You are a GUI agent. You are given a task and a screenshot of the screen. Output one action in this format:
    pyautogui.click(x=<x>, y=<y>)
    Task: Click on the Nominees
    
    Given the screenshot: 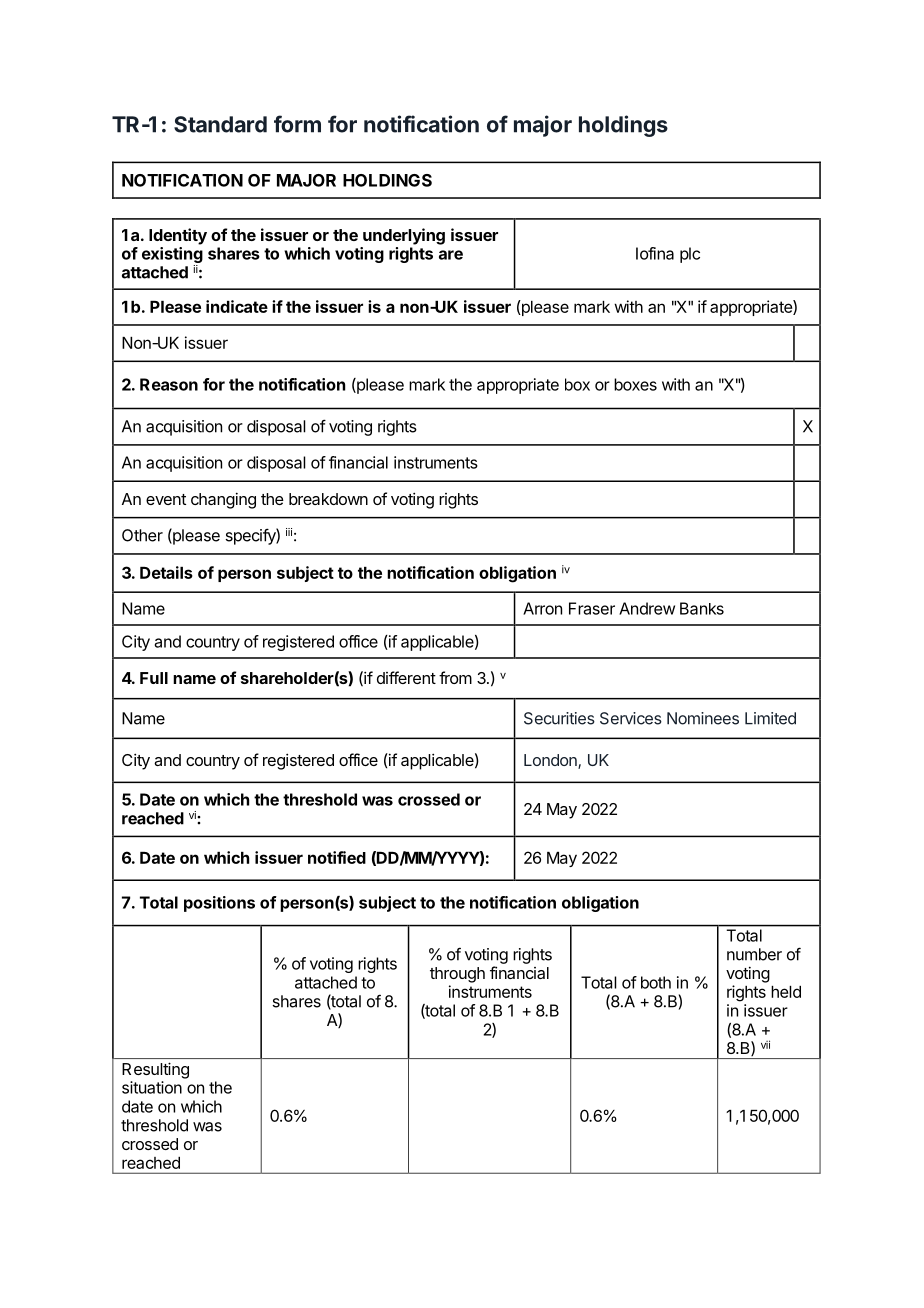 What is the action you would take?
    pyautogui.click(x=703, y=718)
